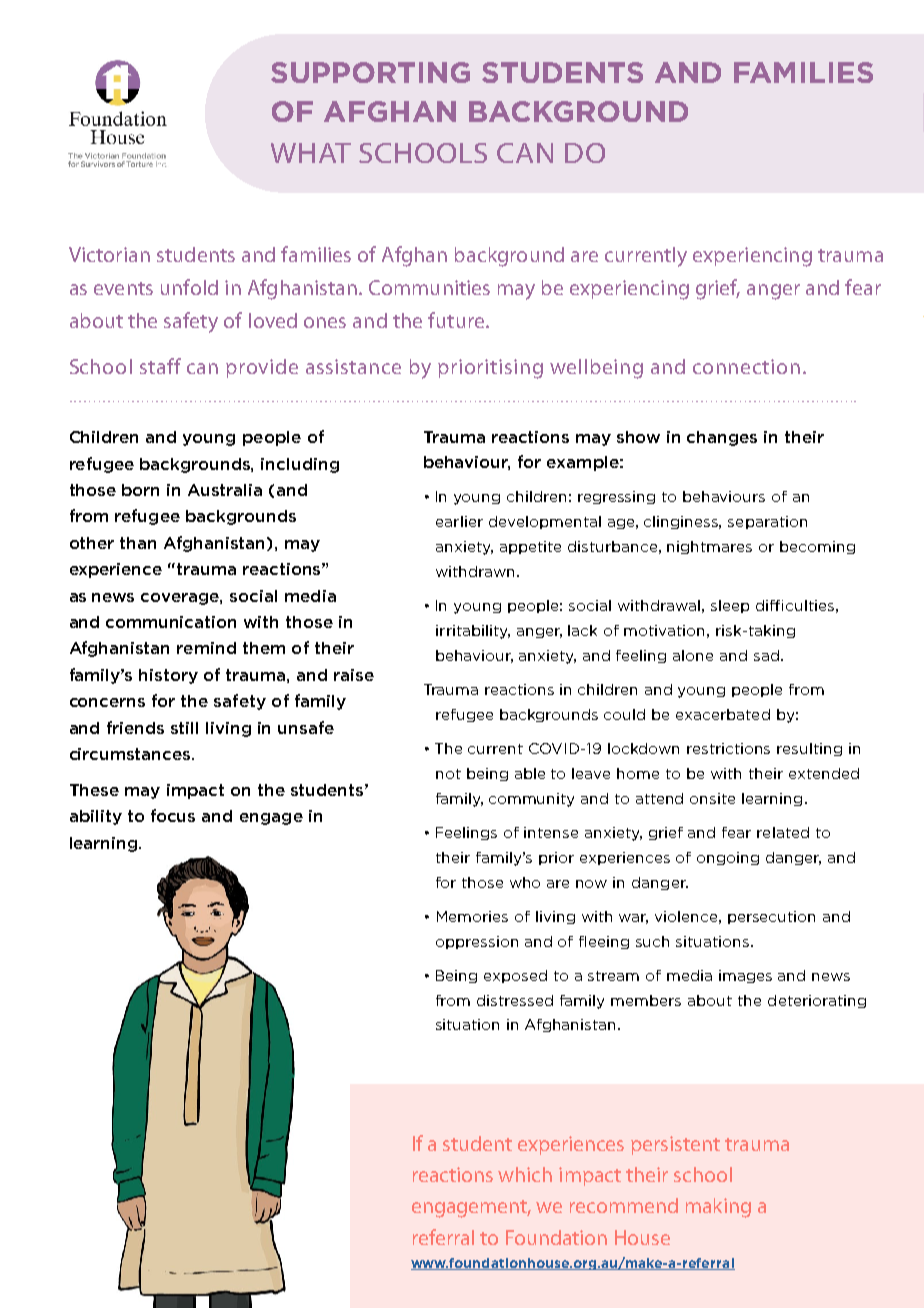 The width and height of the page is (924, 1308). I want to click on WHAT, so click(311, 153).
